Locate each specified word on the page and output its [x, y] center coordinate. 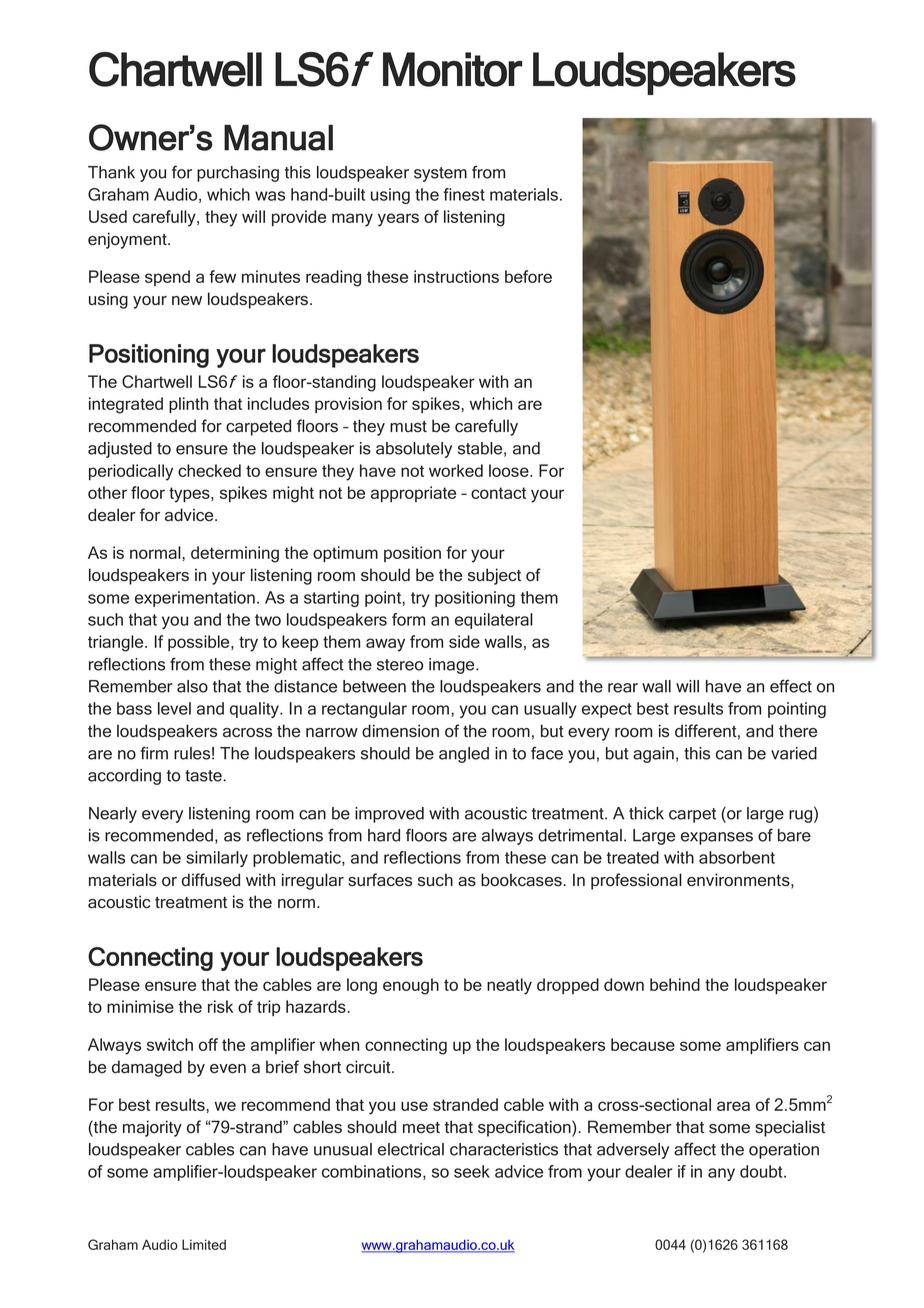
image [453, 666]
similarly [217, 859]
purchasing [238, 174]
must [408, 427]
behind [675, 984]
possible [200, 643]
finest [464, 194]
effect [791, 686]
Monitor [452, 69]
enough [411, 986]
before [528, 276]
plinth [188, 405]
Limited [204, 1244]
